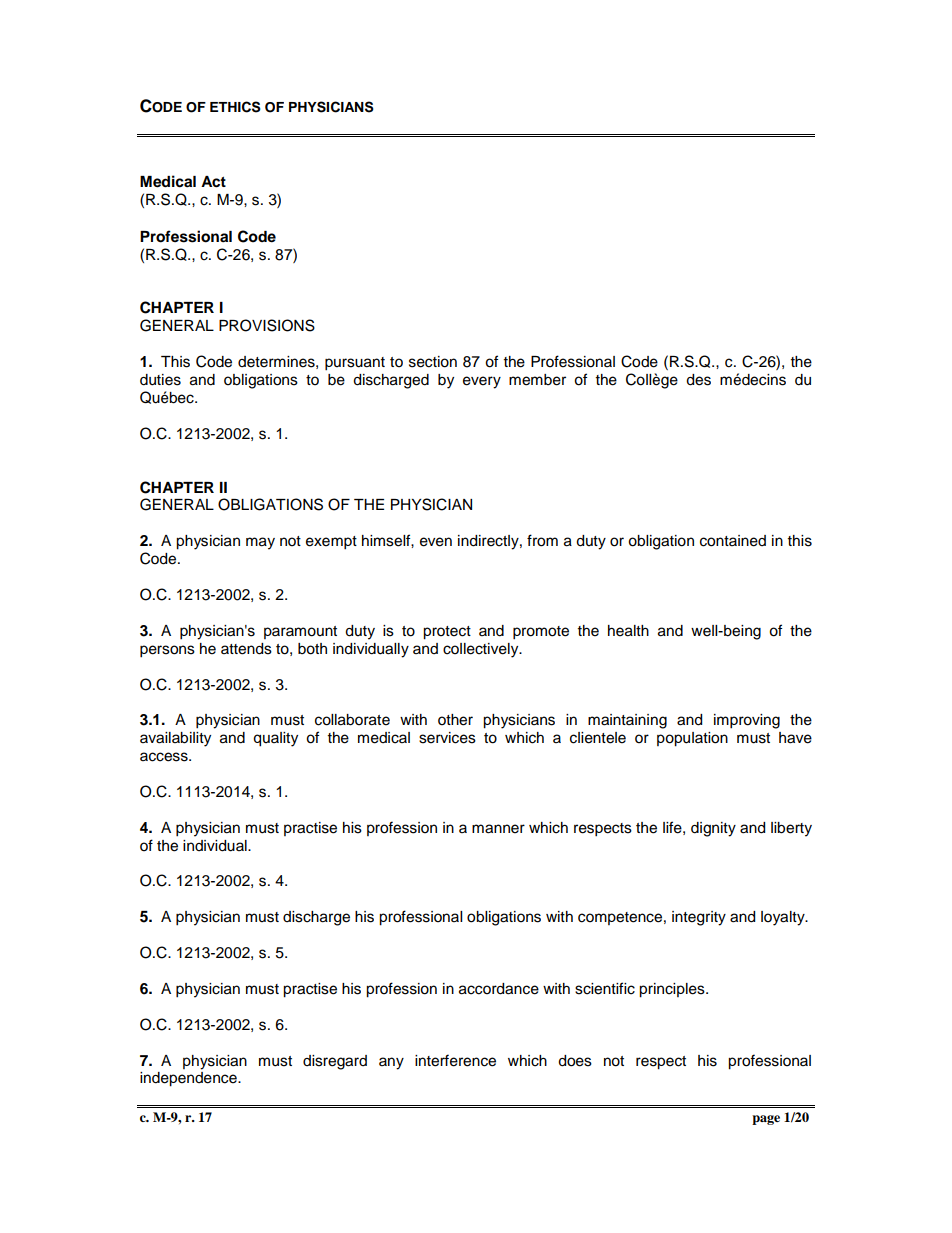 This screenshot has height=1233, width=952. I want to click on section, so click(433, 362).
